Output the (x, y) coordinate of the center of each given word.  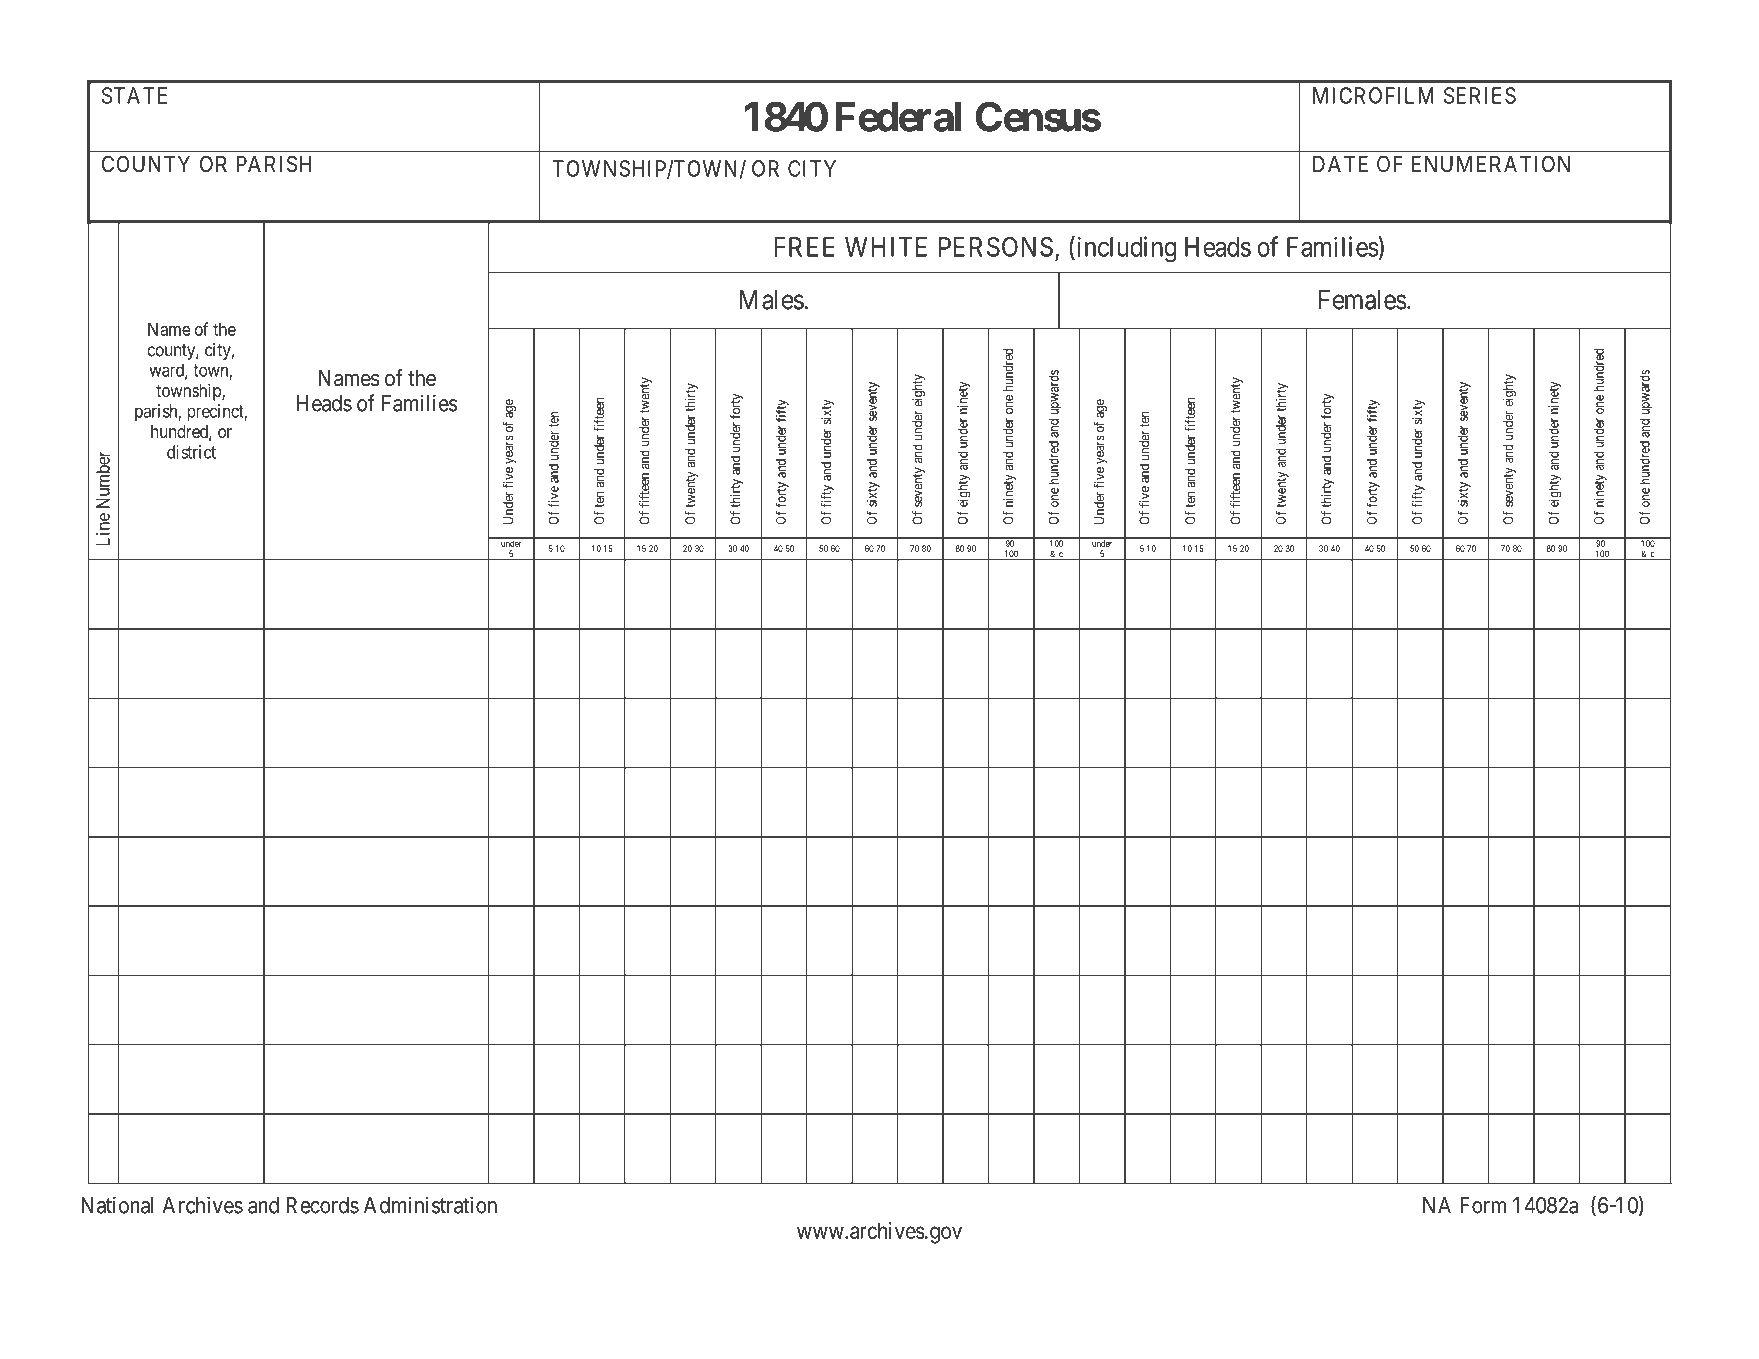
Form (1483, 1205)
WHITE (886, 247)
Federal (898, 117)
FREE (804, 247)
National (117, 1205)
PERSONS (996, 247)
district (191, 452)
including (1125, 249)
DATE (1340, 164)
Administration (430, 1205)
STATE (134, 95)
